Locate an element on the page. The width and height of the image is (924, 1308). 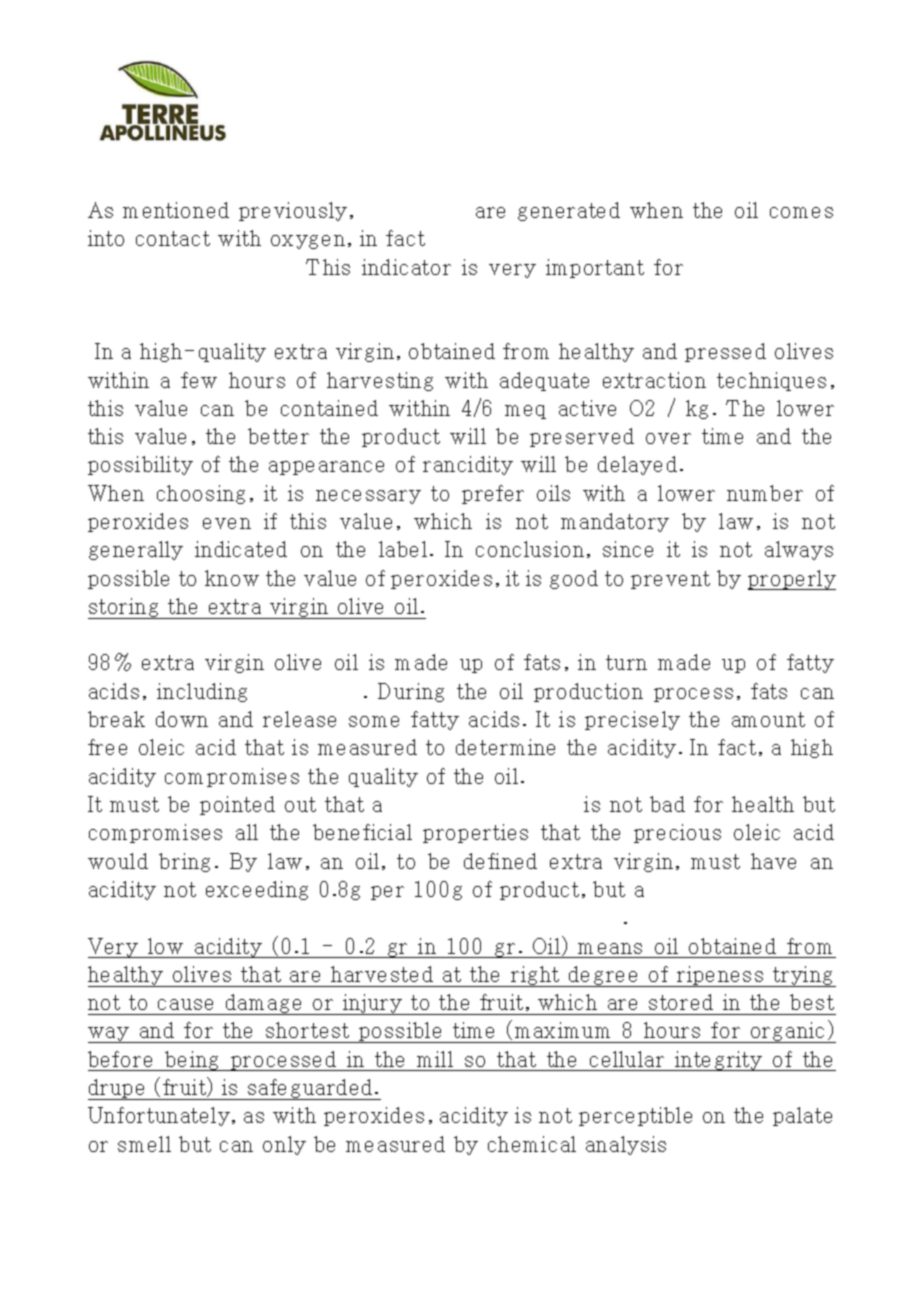
precious is located at coordinates (677, 833).
